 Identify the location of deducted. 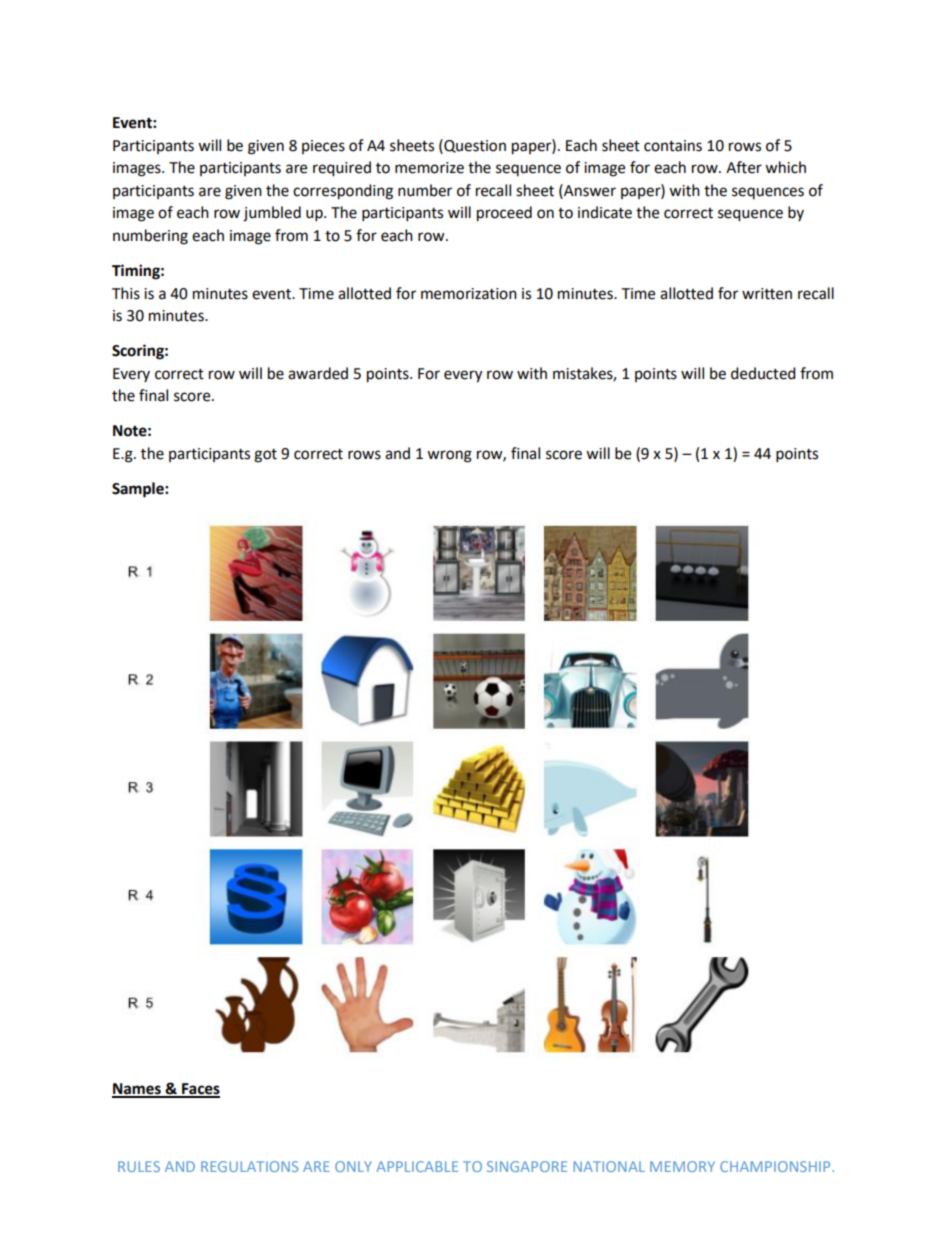
(763, 373).
